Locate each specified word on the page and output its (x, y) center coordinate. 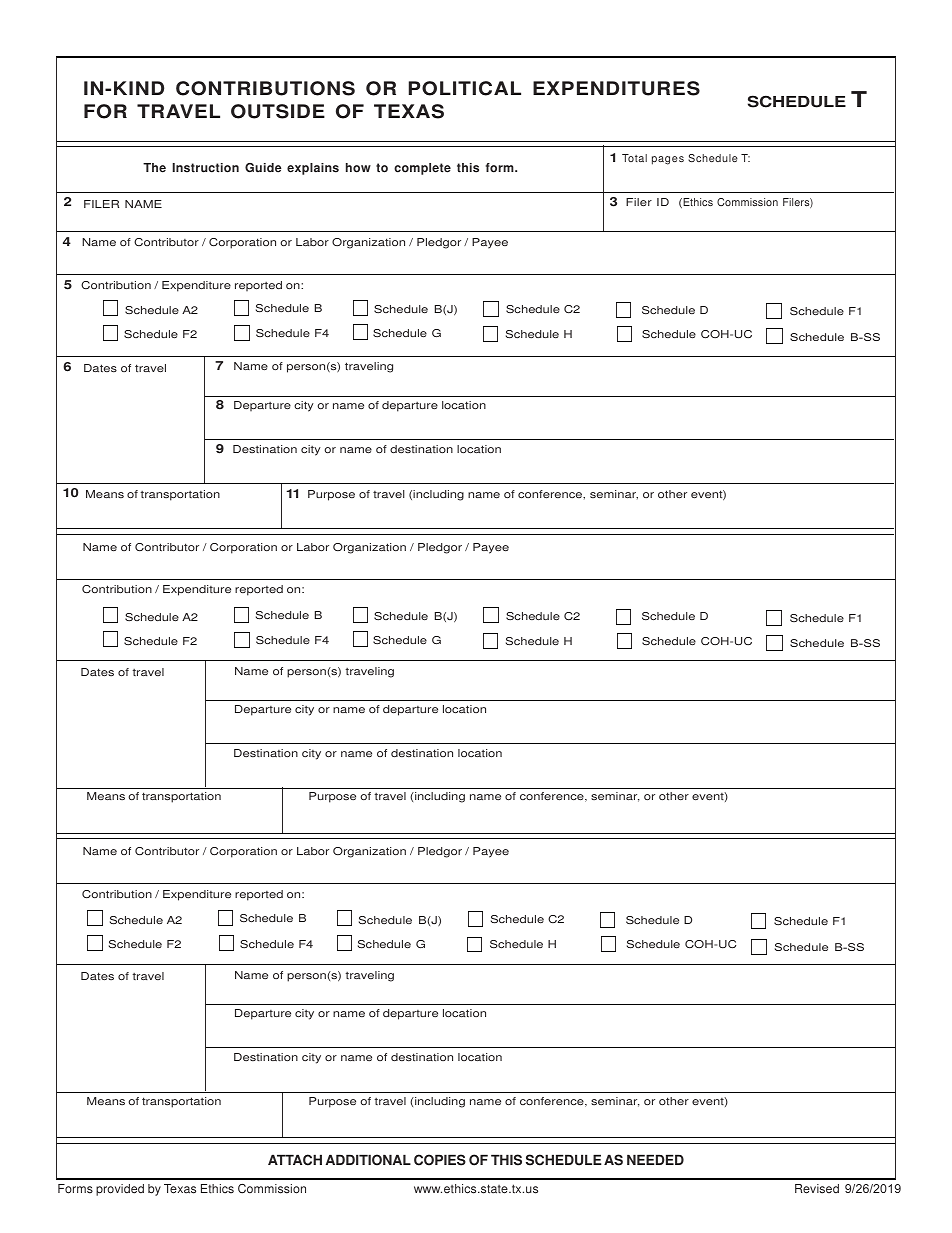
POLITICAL (465, 88)
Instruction (206, 168)
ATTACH (295, 1160)
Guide (263, 168)
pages (668, 160)
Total (634, 158)
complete (422, 169)
